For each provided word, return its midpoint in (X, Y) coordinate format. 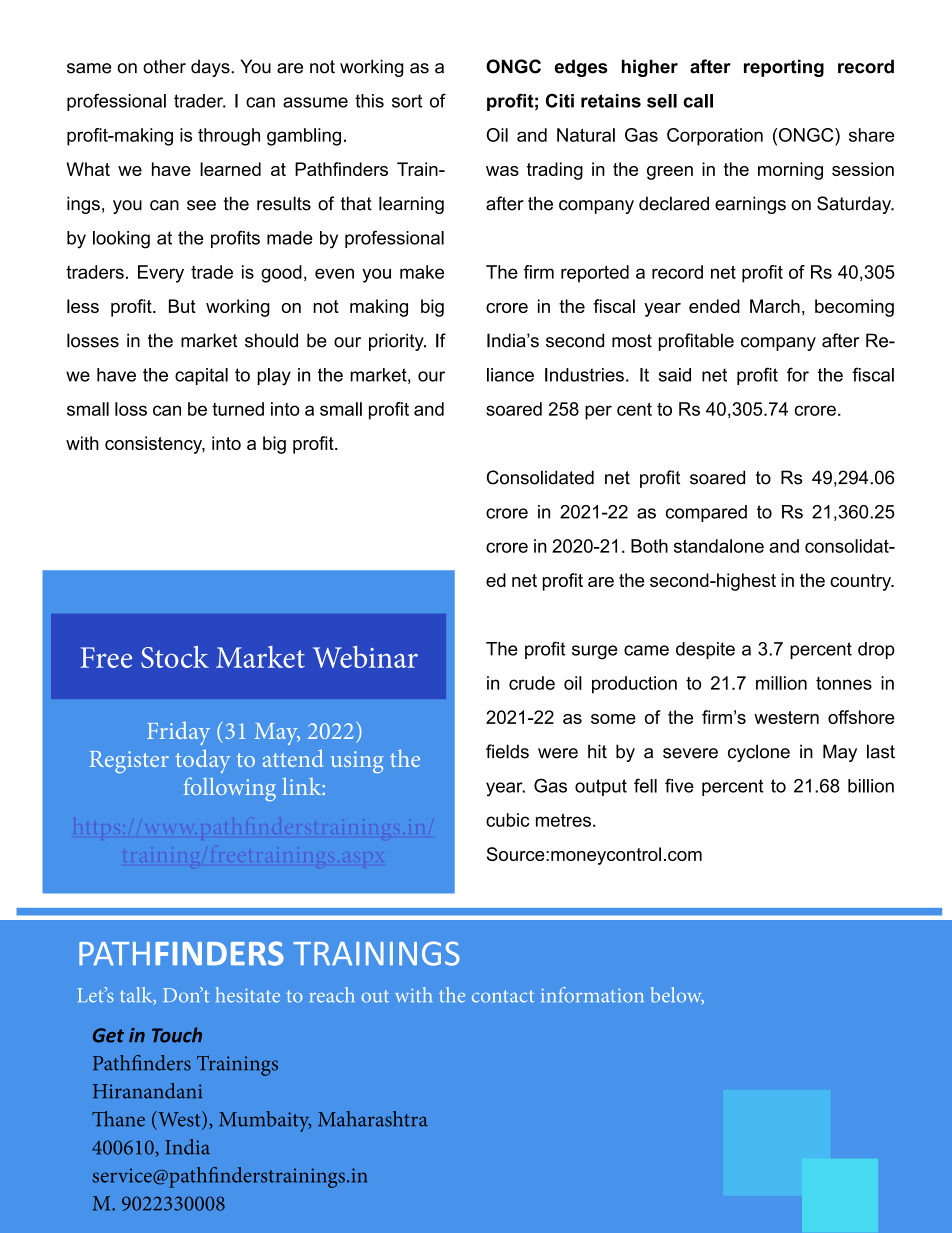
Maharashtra (373, 1119)
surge (595, 652)
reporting (784, 68)
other (164, 66)
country (862, 582)
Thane (118, 1119)
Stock (175, 657)
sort (407, 101)
